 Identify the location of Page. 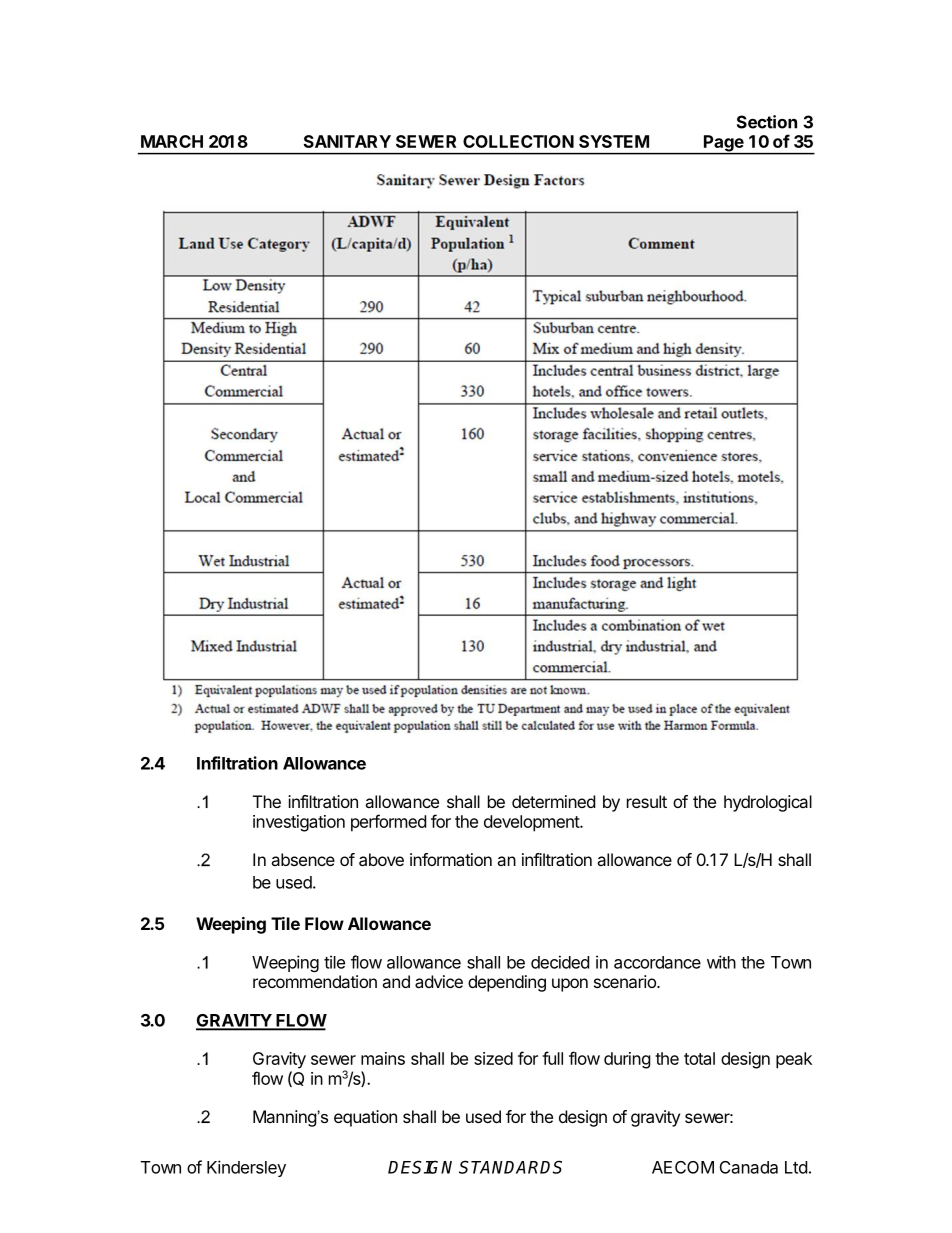
(724, 144).
